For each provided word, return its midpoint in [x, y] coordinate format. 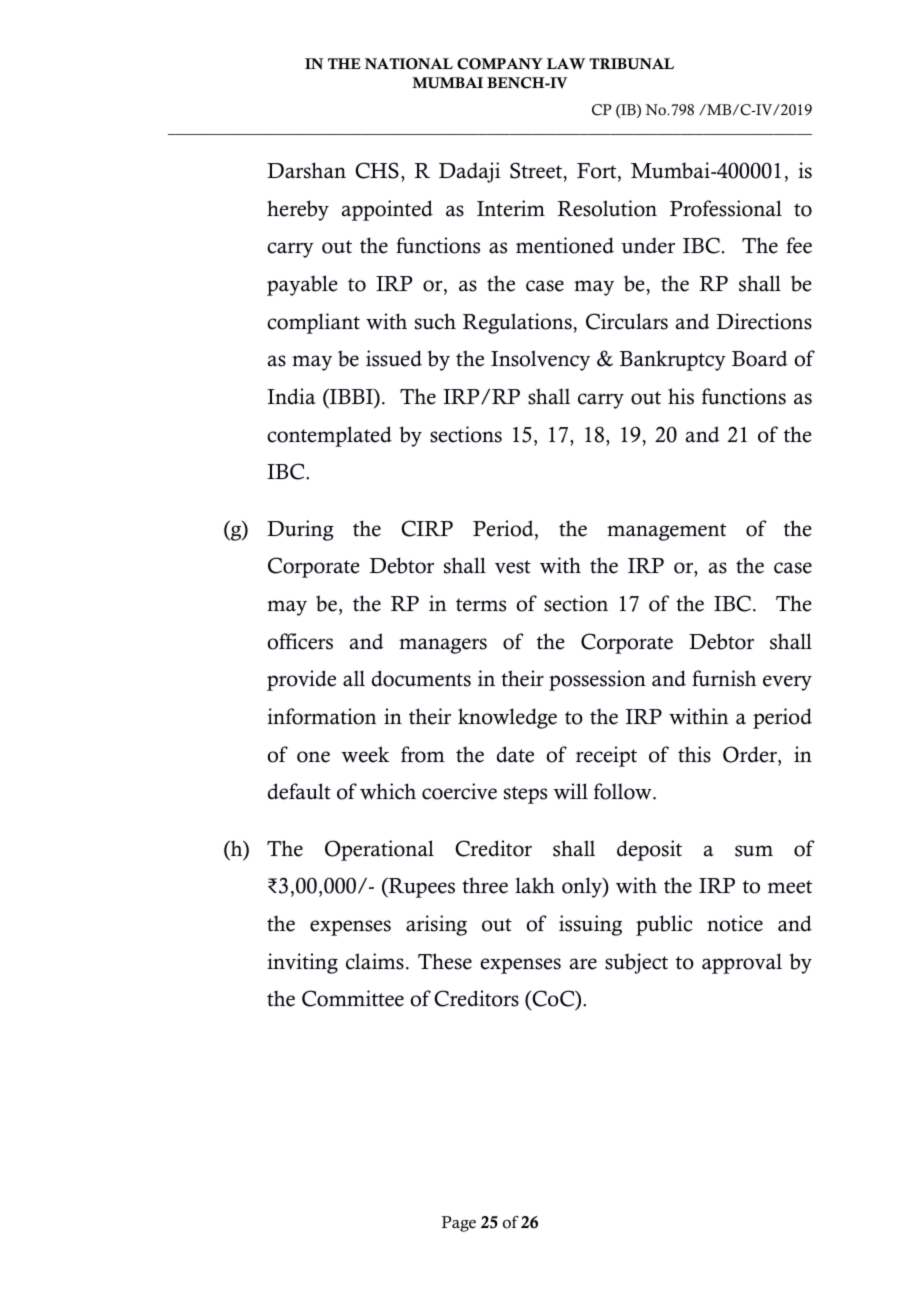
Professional [726, 208]
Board [760, 358]
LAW [566, 64]
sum [754, 851]
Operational [379, 850]
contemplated [329, 436]
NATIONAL [409, 64]
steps [525, 795]
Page [458, 1224]
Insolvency [540, 360]
